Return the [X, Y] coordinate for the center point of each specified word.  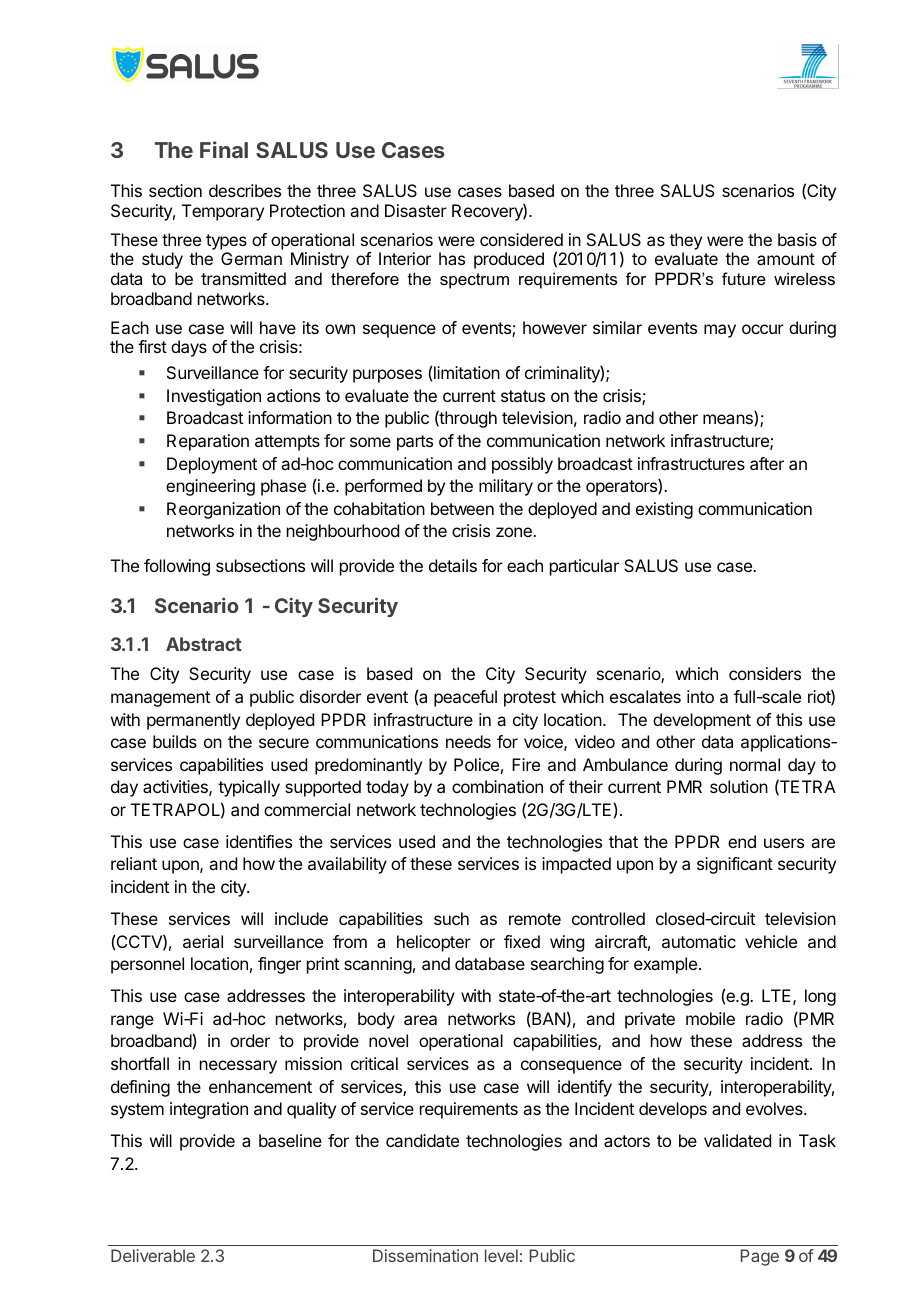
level [501, 1255]
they [685, 241]
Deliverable [153, 1255]
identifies [259, 841]
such [451, 918]
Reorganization [223, 510]
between [462, 508]
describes [245, 190]
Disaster [416, 210]
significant [735, 865]
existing [664, 510]
